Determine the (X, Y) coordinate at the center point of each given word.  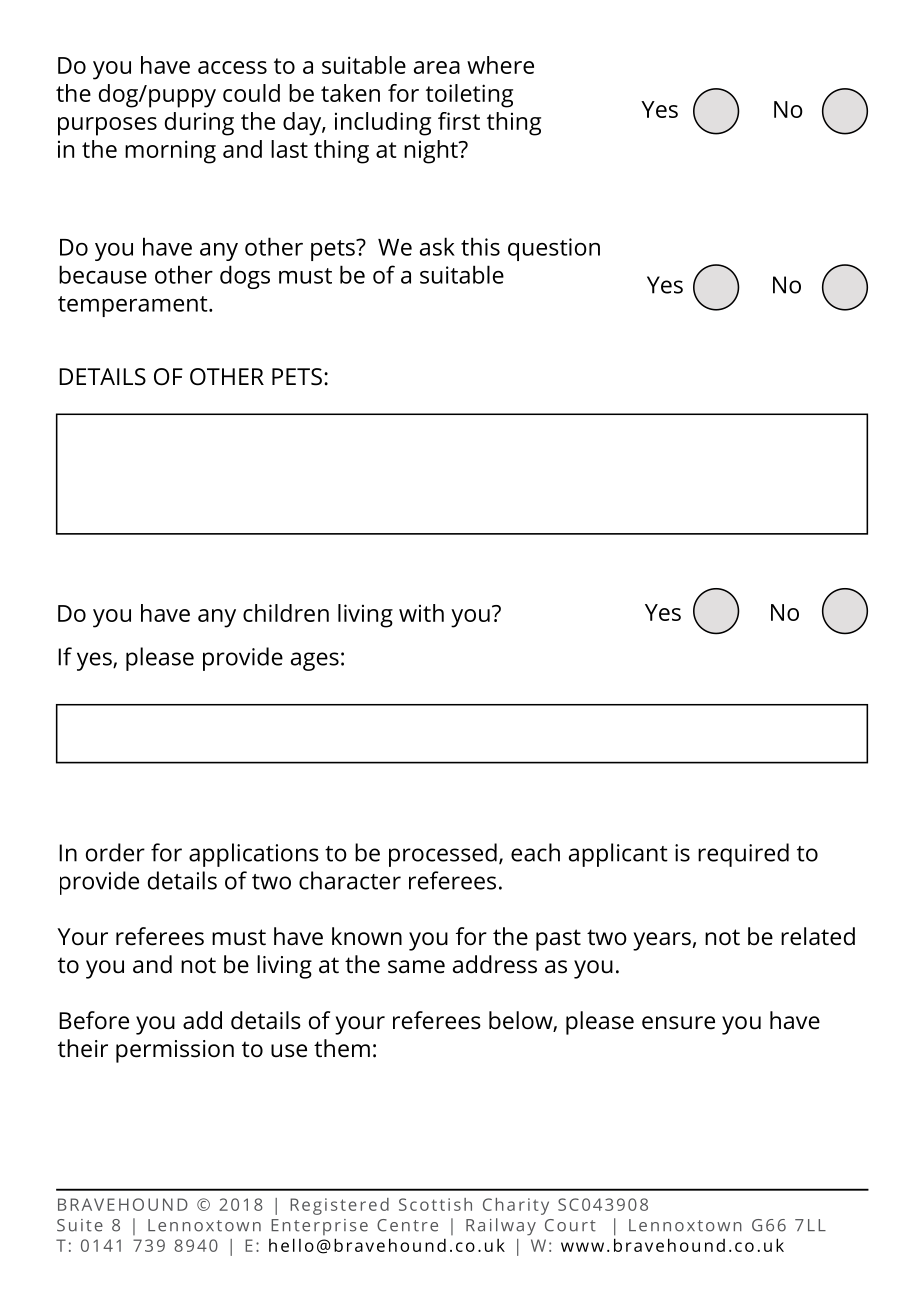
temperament (134, 306)
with (421, 613)
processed (443, 855)
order (115, 852)
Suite (80, 1225)
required (743, 855)
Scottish (435, 1204)
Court (570, 1225)
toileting (469, 96)
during (199, 124)
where (500, 65)
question (554, 249)
